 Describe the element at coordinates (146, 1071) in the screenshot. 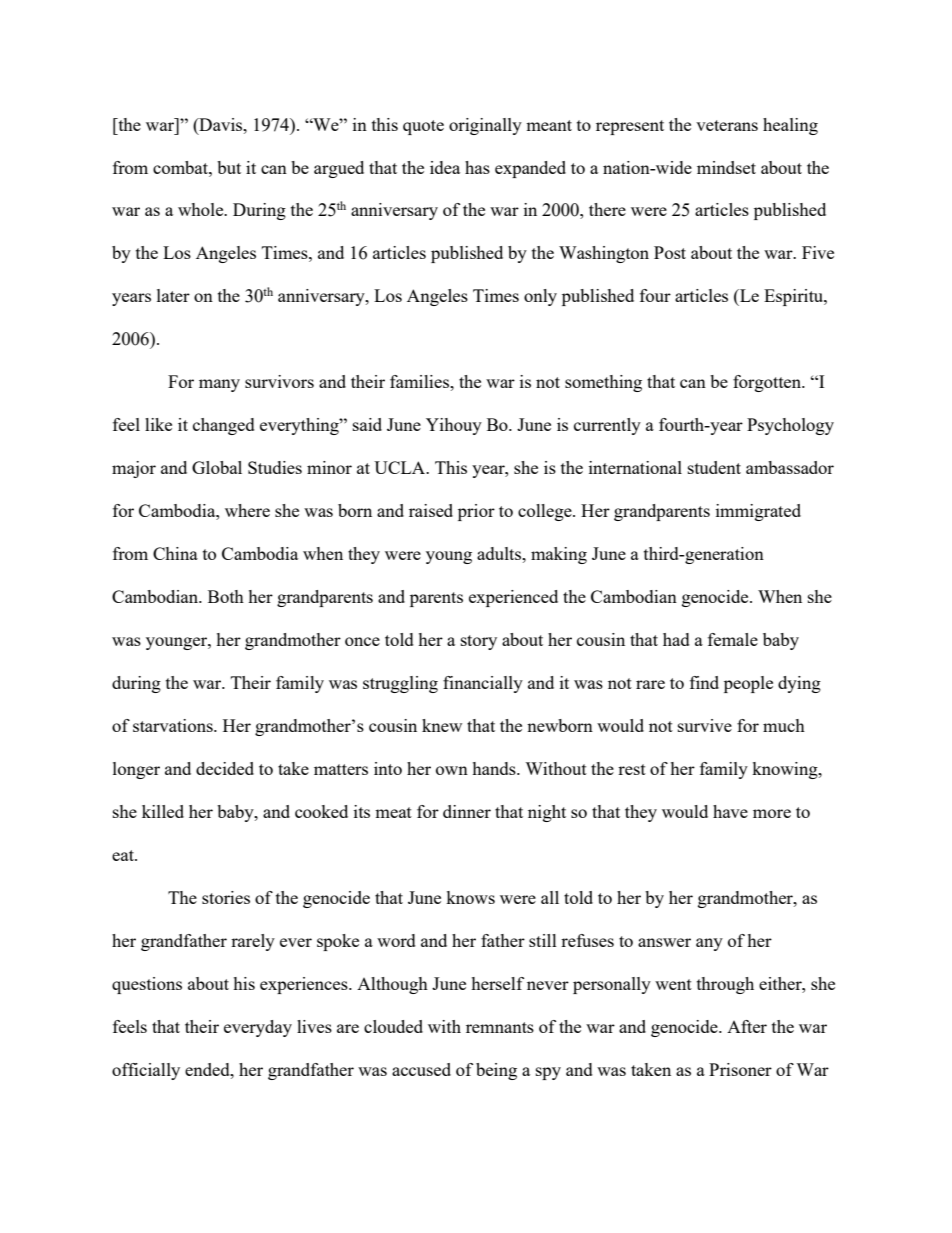

I see `officially` at that location.
